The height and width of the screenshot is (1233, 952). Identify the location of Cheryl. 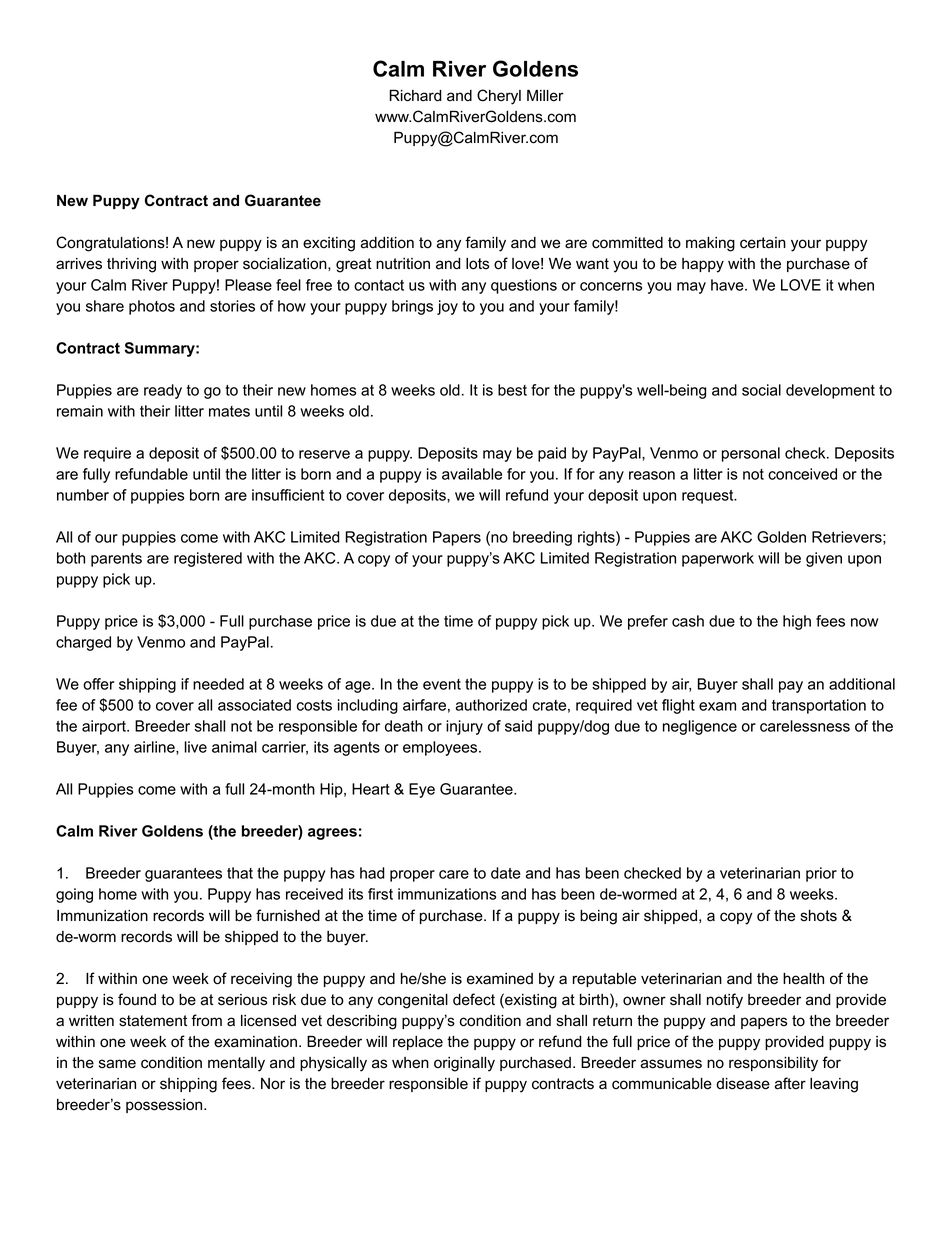
(499, 97).
